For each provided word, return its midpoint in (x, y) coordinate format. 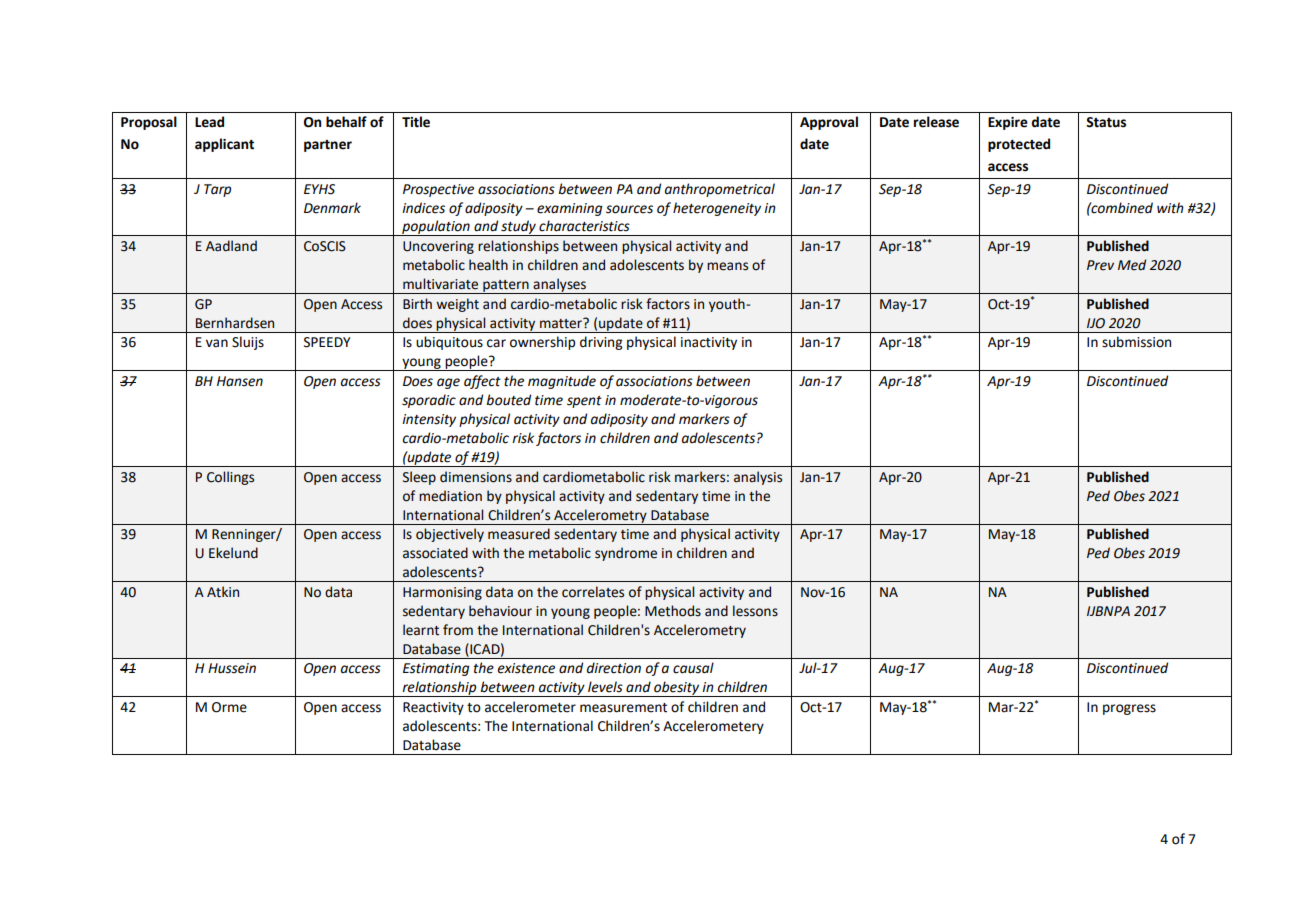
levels (605, 687)
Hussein (232, 668)
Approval (829, 123)
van (217, 343)
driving (601, 343)
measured (519, 534)
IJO (1096, 323)
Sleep (419, 478)
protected (1019, 145)
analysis (758, 478)
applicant (224, 145)
